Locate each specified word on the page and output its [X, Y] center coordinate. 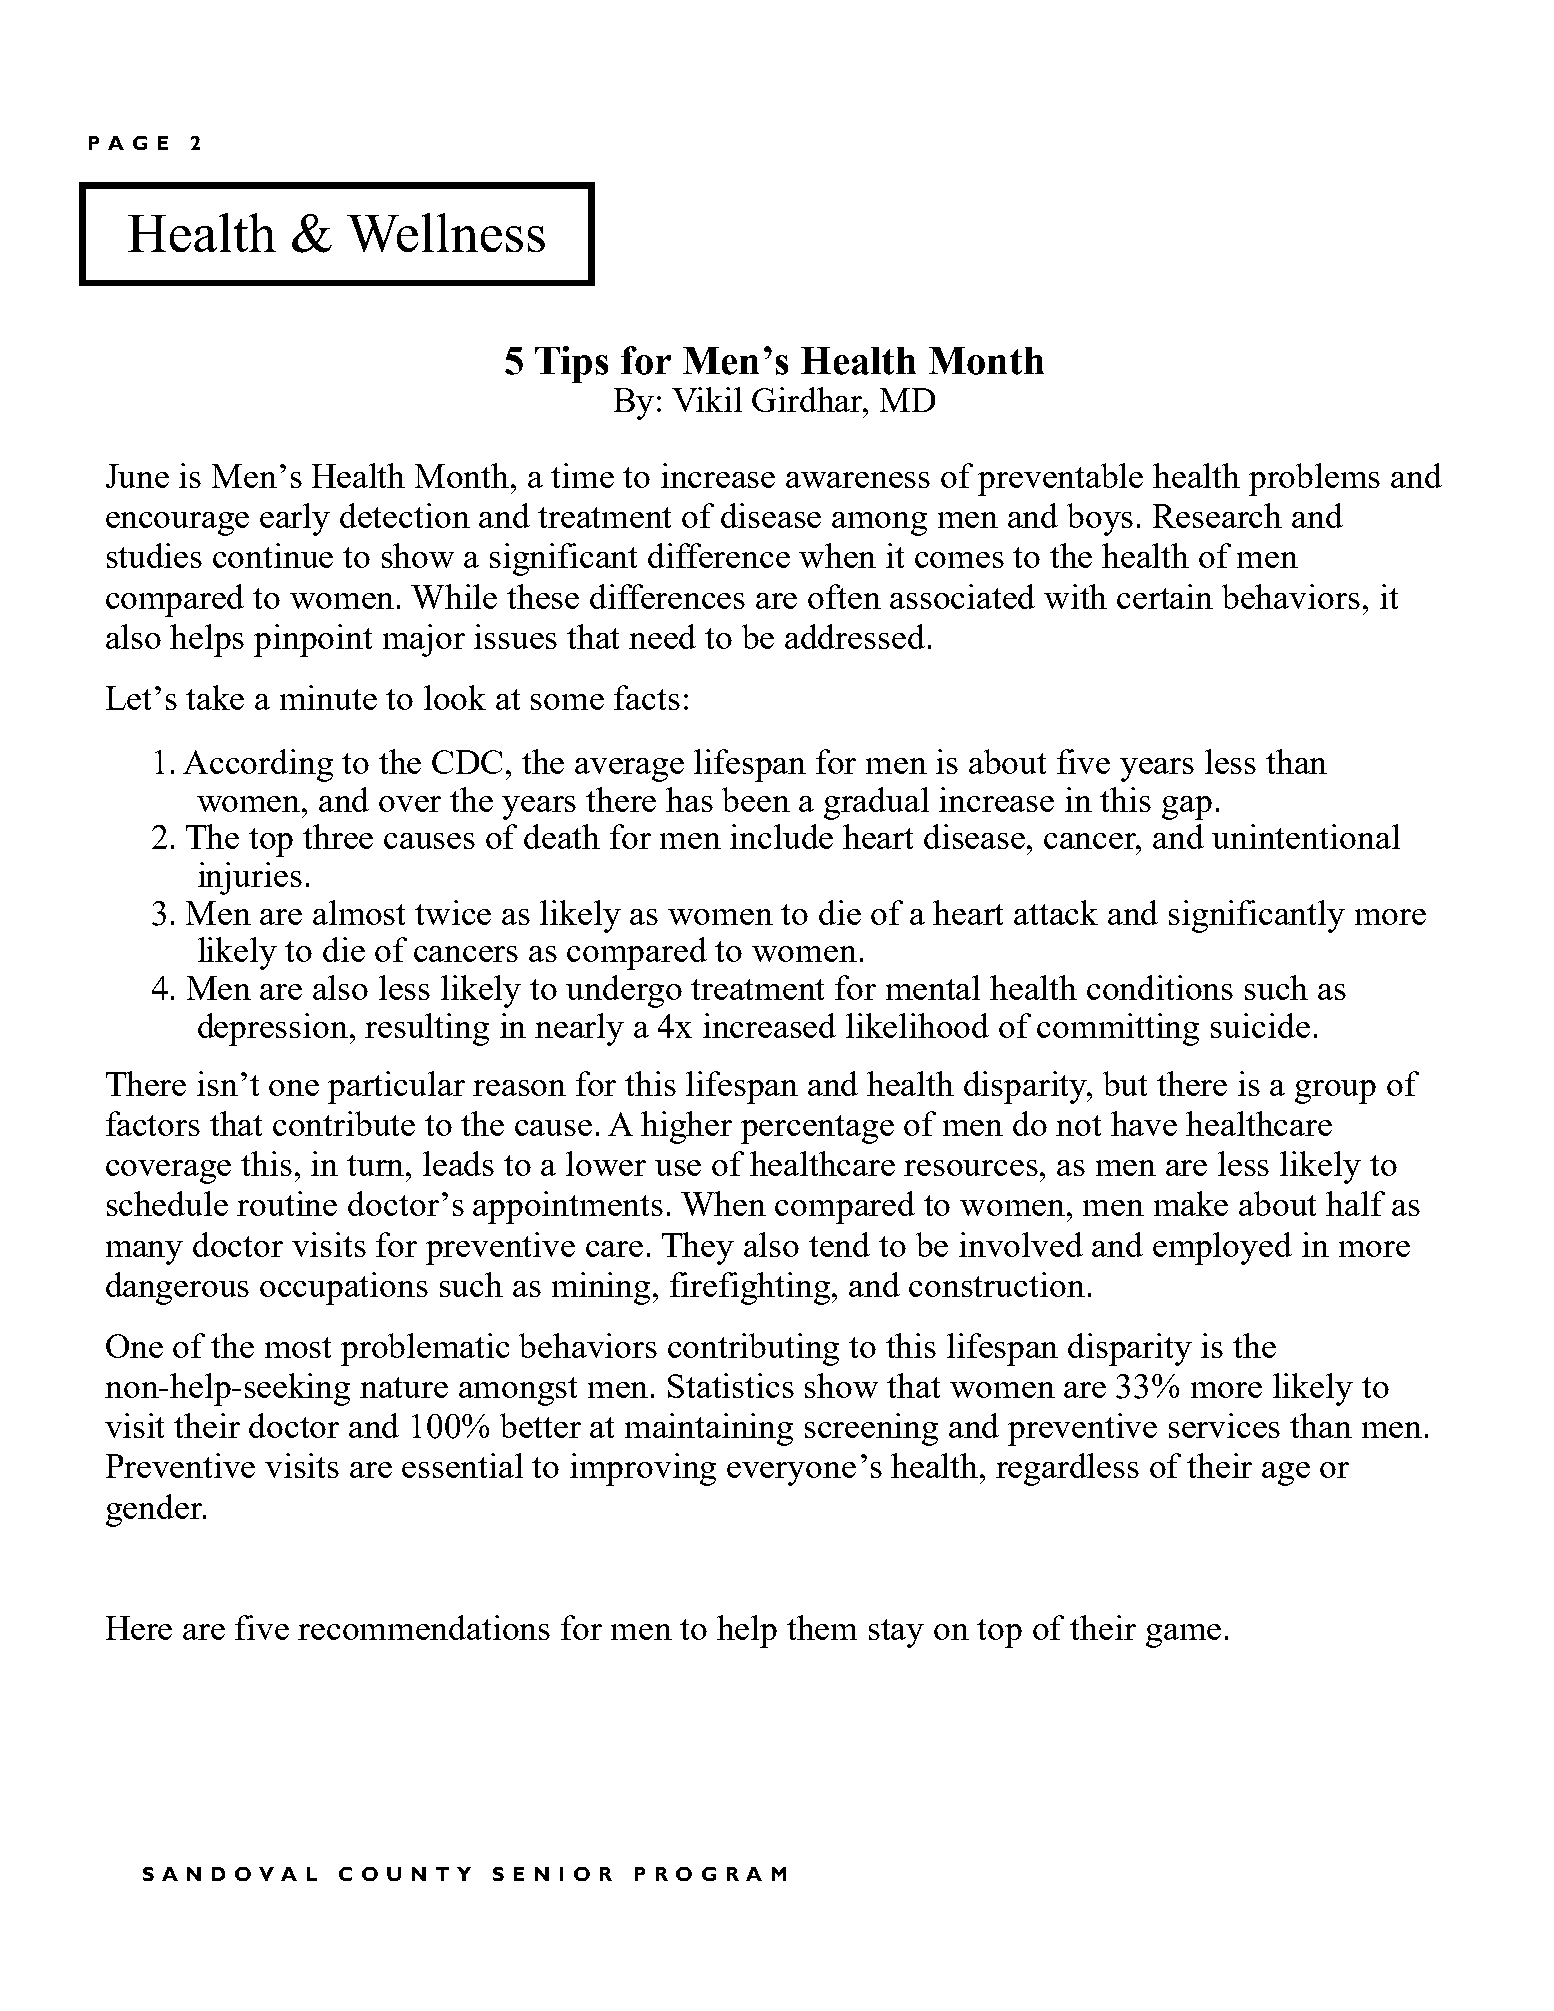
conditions [1160, 987]
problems [1314, 479]
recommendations [424, 1627]
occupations [344, 1288]
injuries [250, 878]
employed [1222, 1248]
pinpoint [313, 640]
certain [1165, 596]
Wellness [446, 232]
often [844, 596]
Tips [571, 364]
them [822, 1627]
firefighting [751, 1288]
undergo [624, 991]
